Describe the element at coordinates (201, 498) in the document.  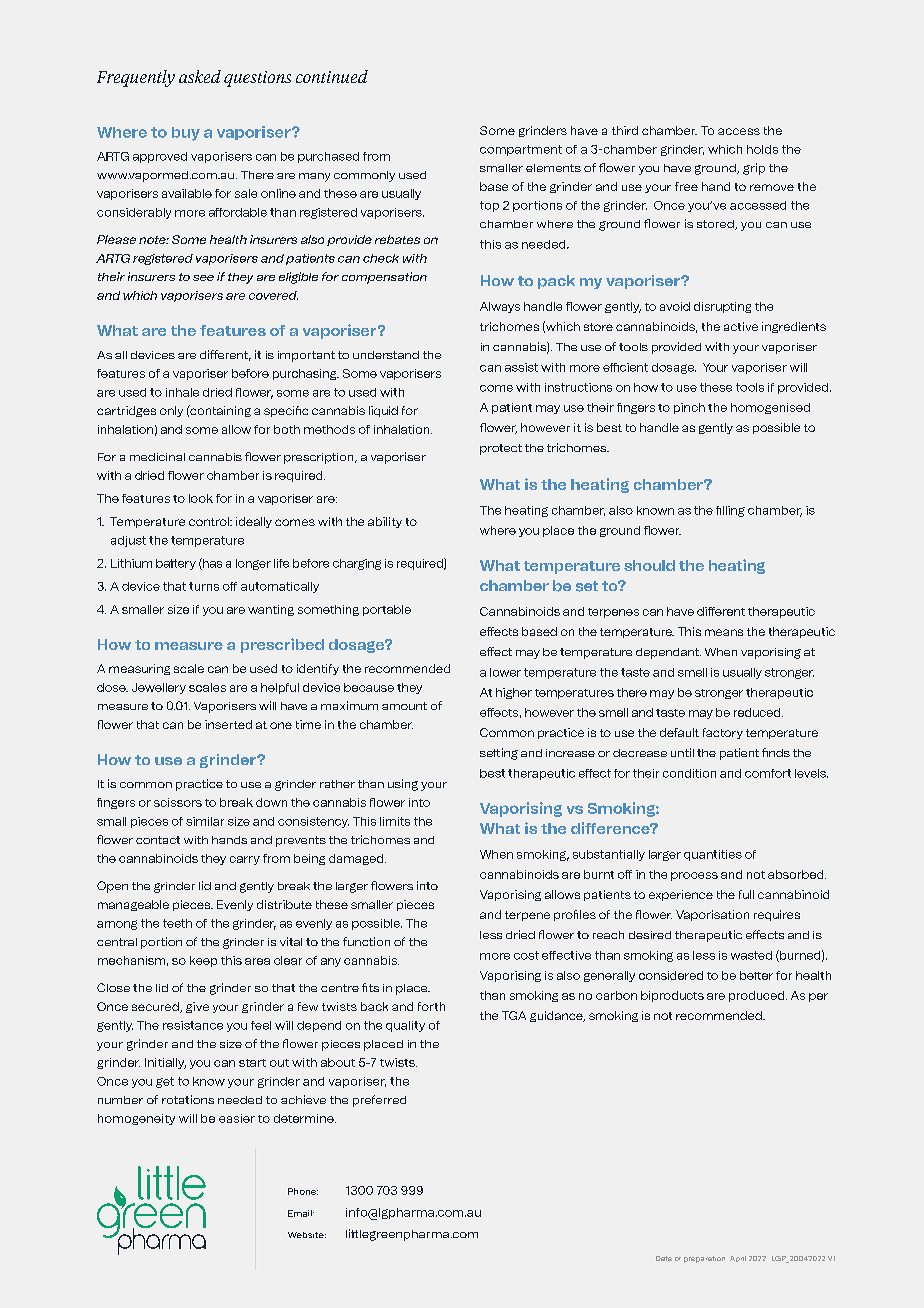
I see `look` at that location.
